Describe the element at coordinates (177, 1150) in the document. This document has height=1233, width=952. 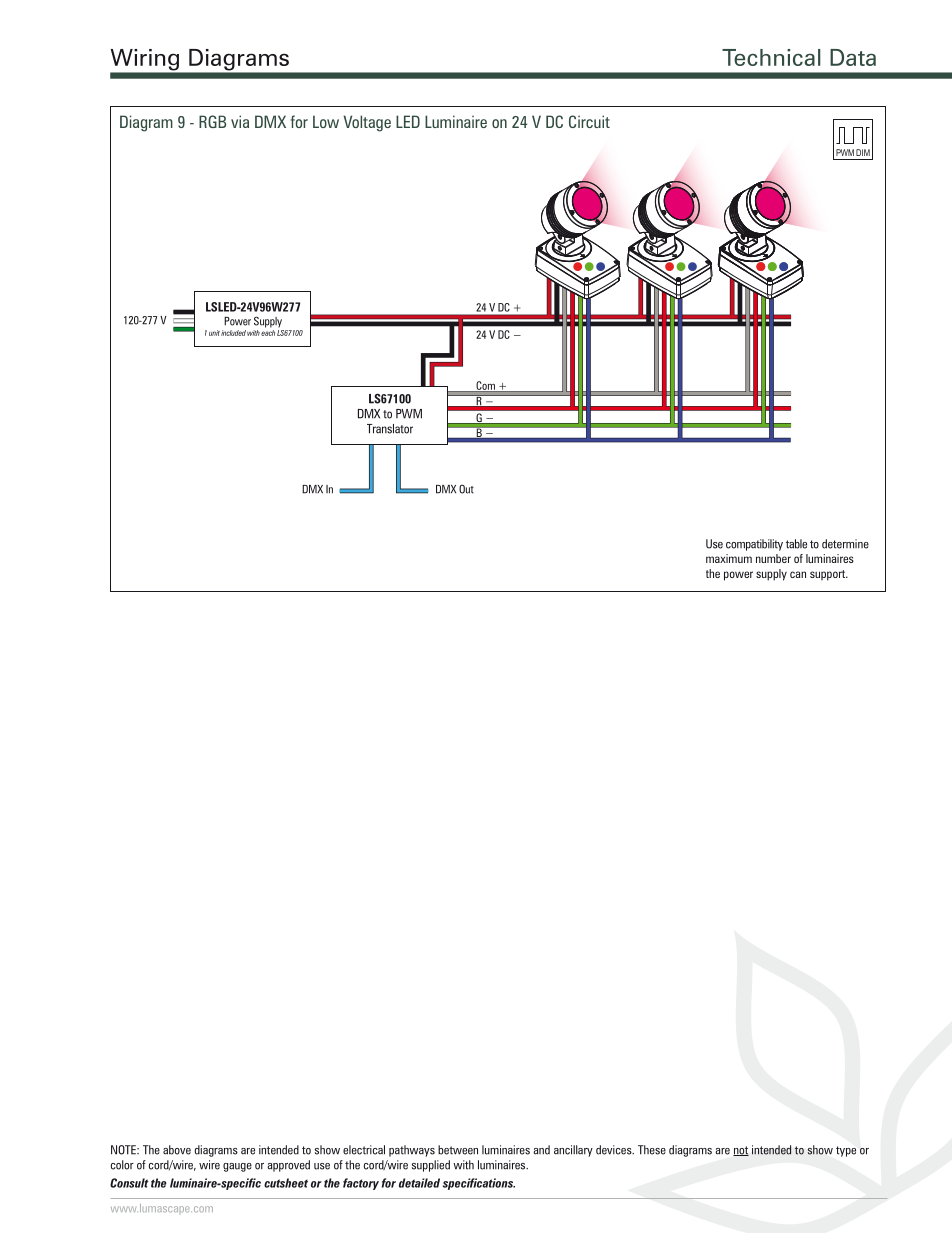
I see `above` at that location.
